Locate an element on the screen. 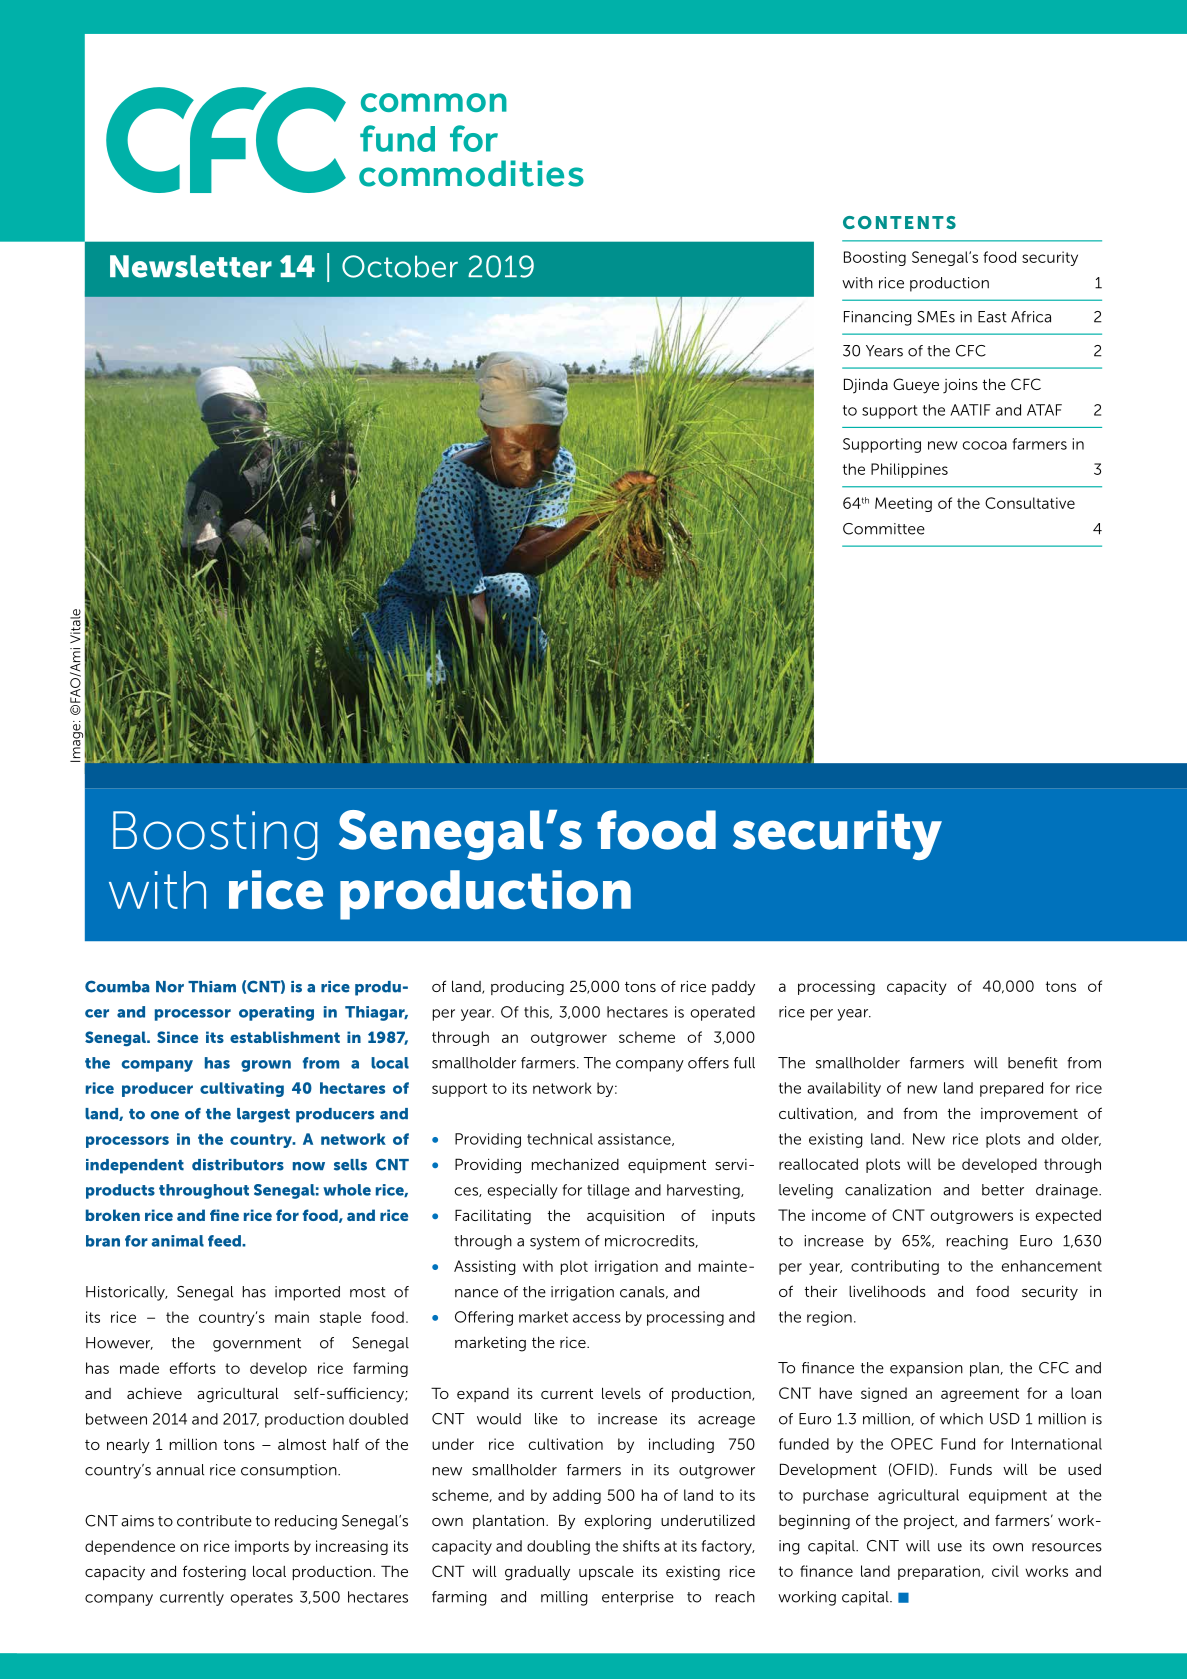 The image size is (1187, 1679). Newsletter is located at coordinates (191, 266).
